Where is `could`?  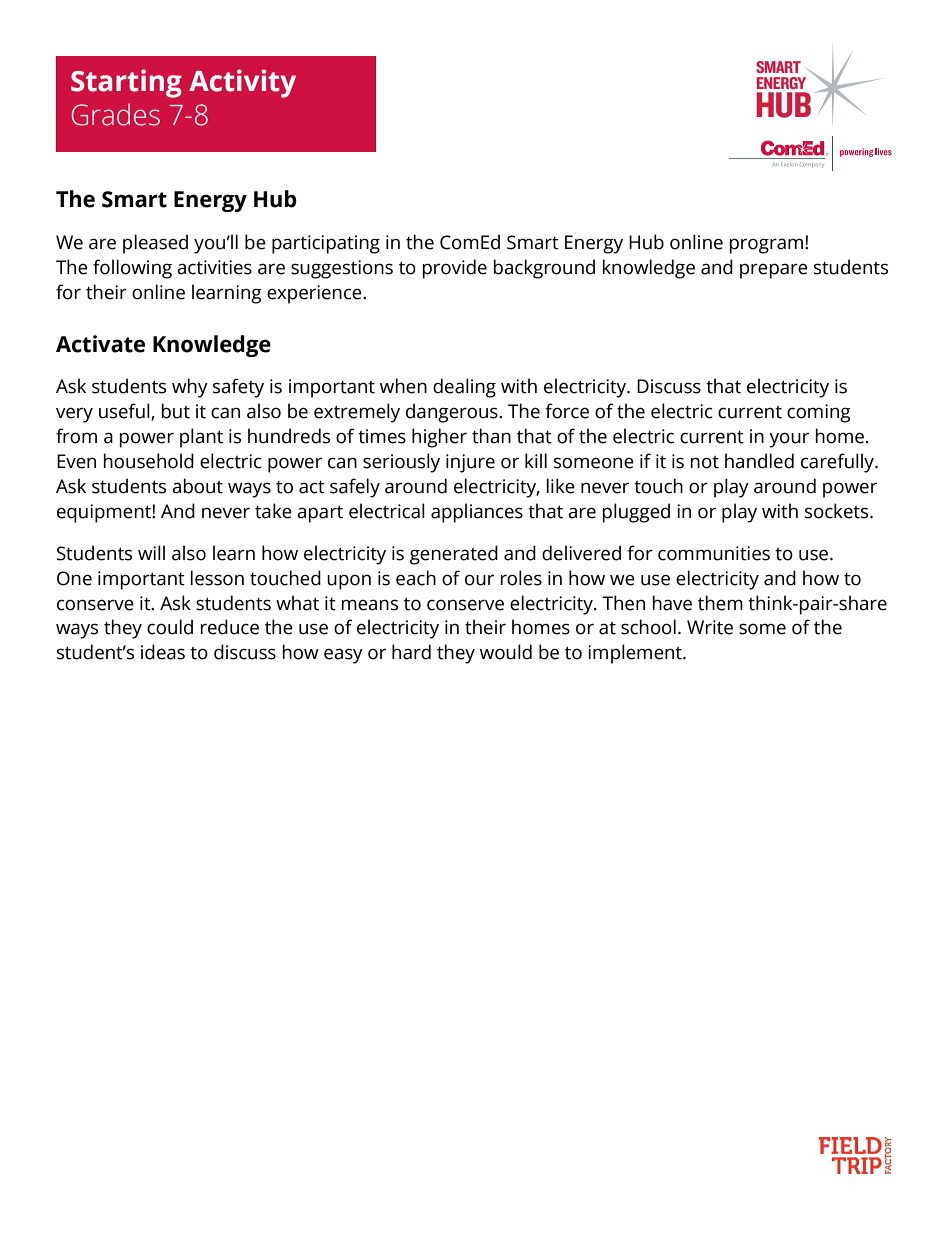 could is located at coordinates (170, 627).
